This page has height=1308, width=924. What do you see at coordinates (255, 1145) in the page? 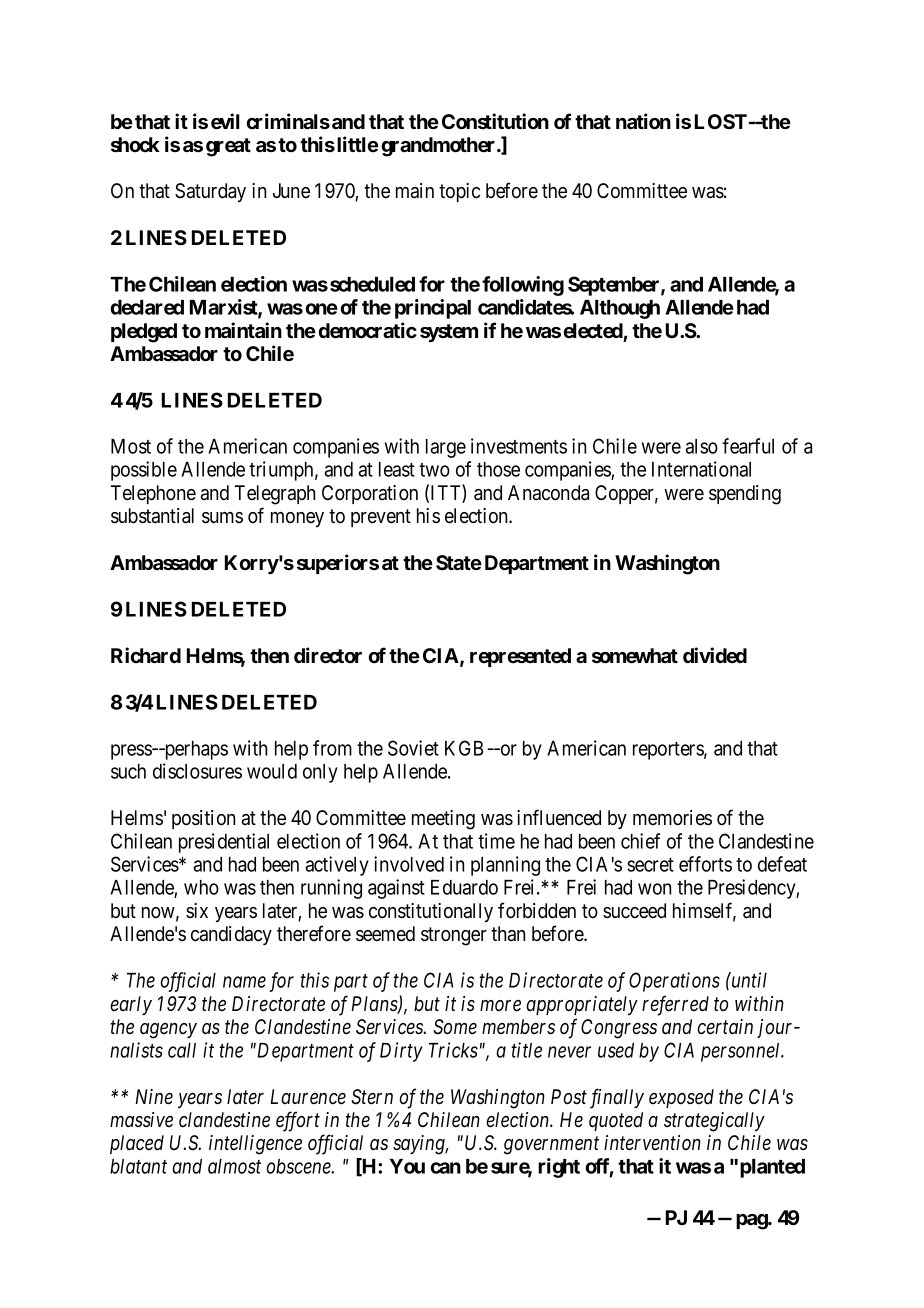
I see `intelligence` at bounding box center [255, 1145].
